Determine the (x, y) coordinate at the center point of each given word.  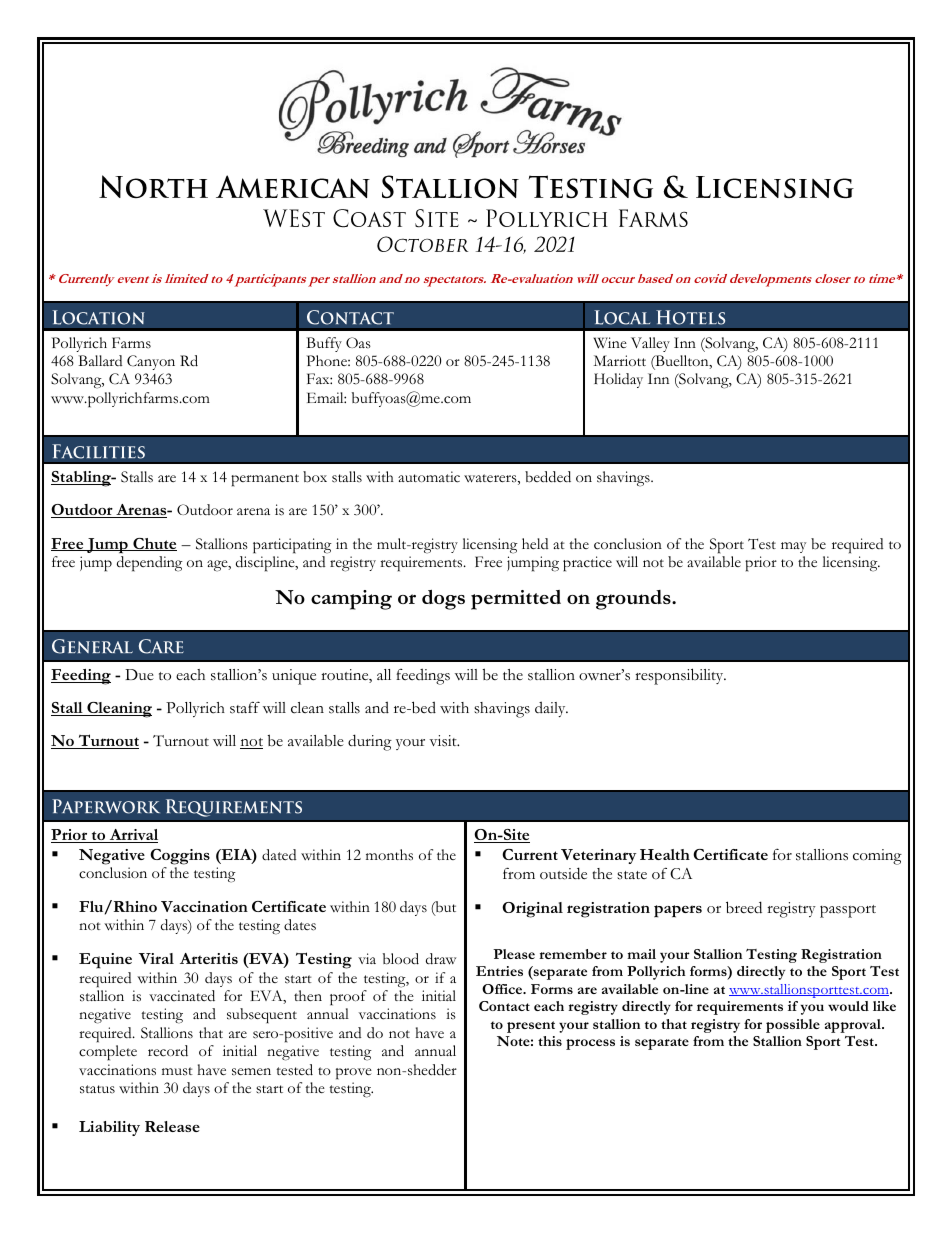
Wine (610, 343)
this (550, 1041)
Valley (650, 344)
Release (172, 1126)
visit (444, 741)
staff (245, 707)
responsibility (680, 676)
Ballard (100, 360)
